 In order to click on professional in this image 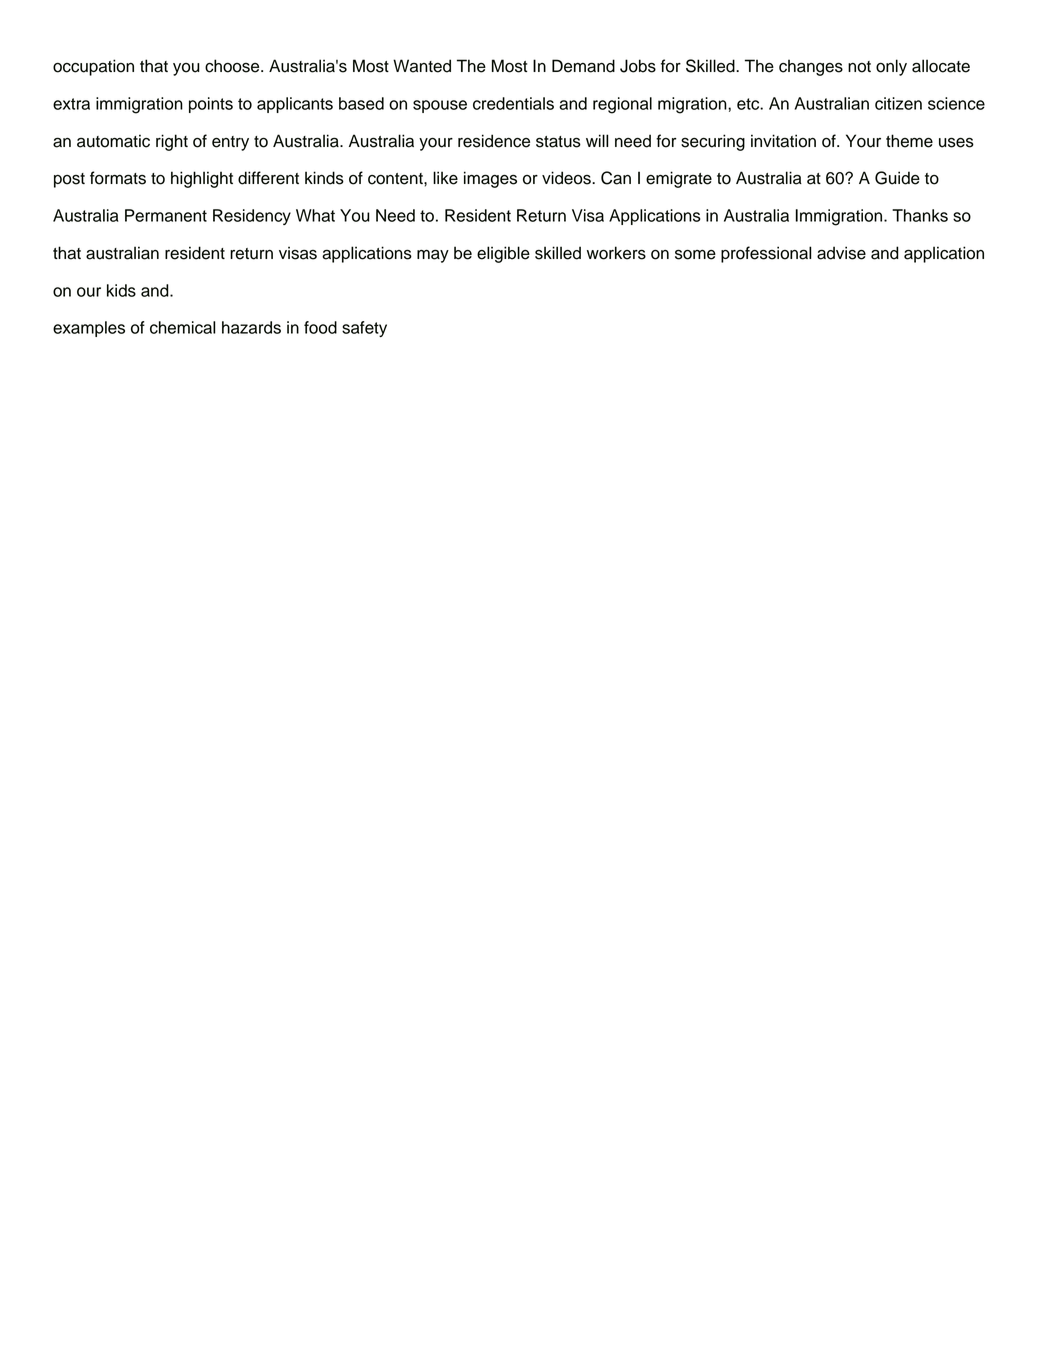, I will do `click(766, 254)`.
